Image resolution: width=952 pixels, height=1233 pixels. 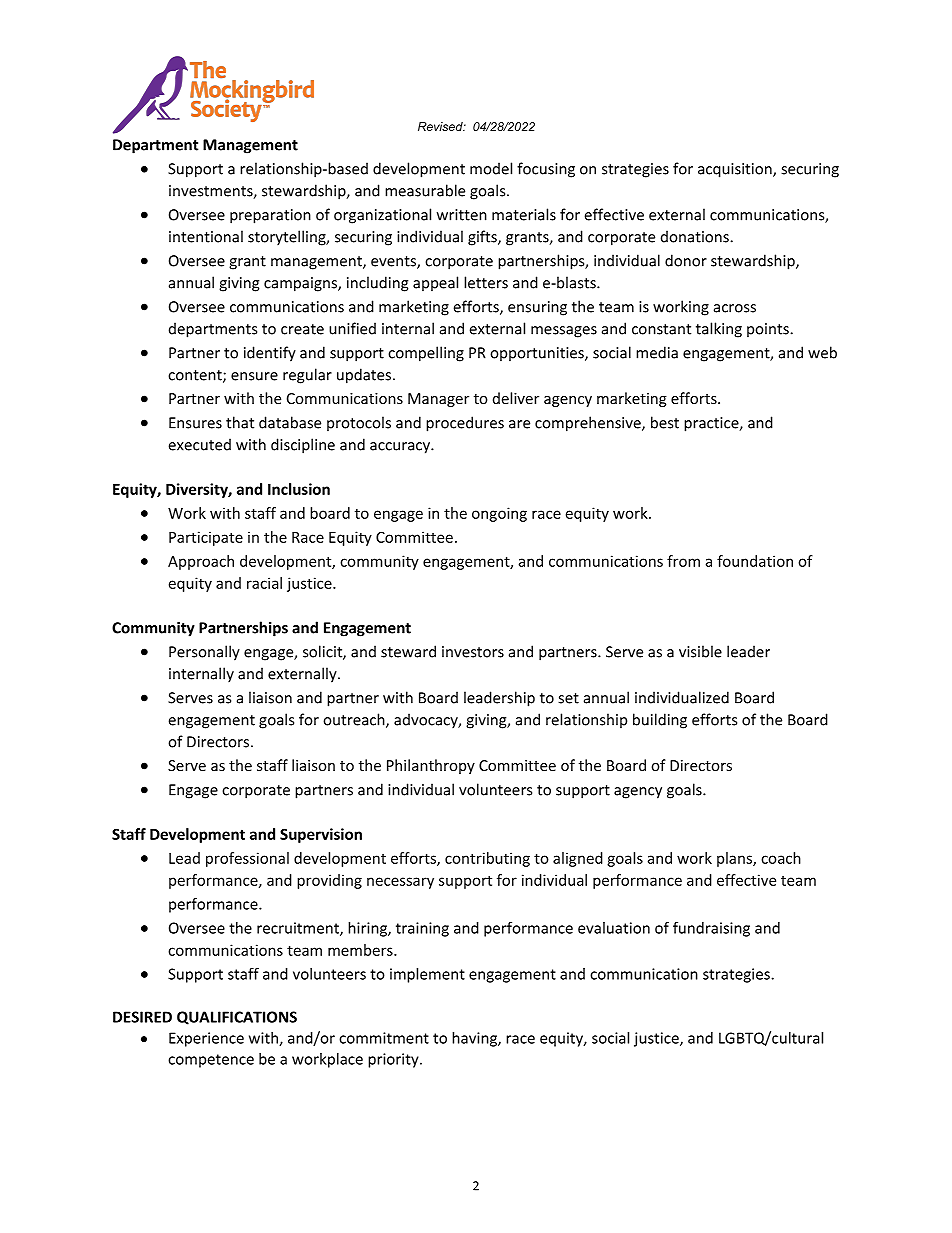 I want to click on that, so click(x=240, y=422).
